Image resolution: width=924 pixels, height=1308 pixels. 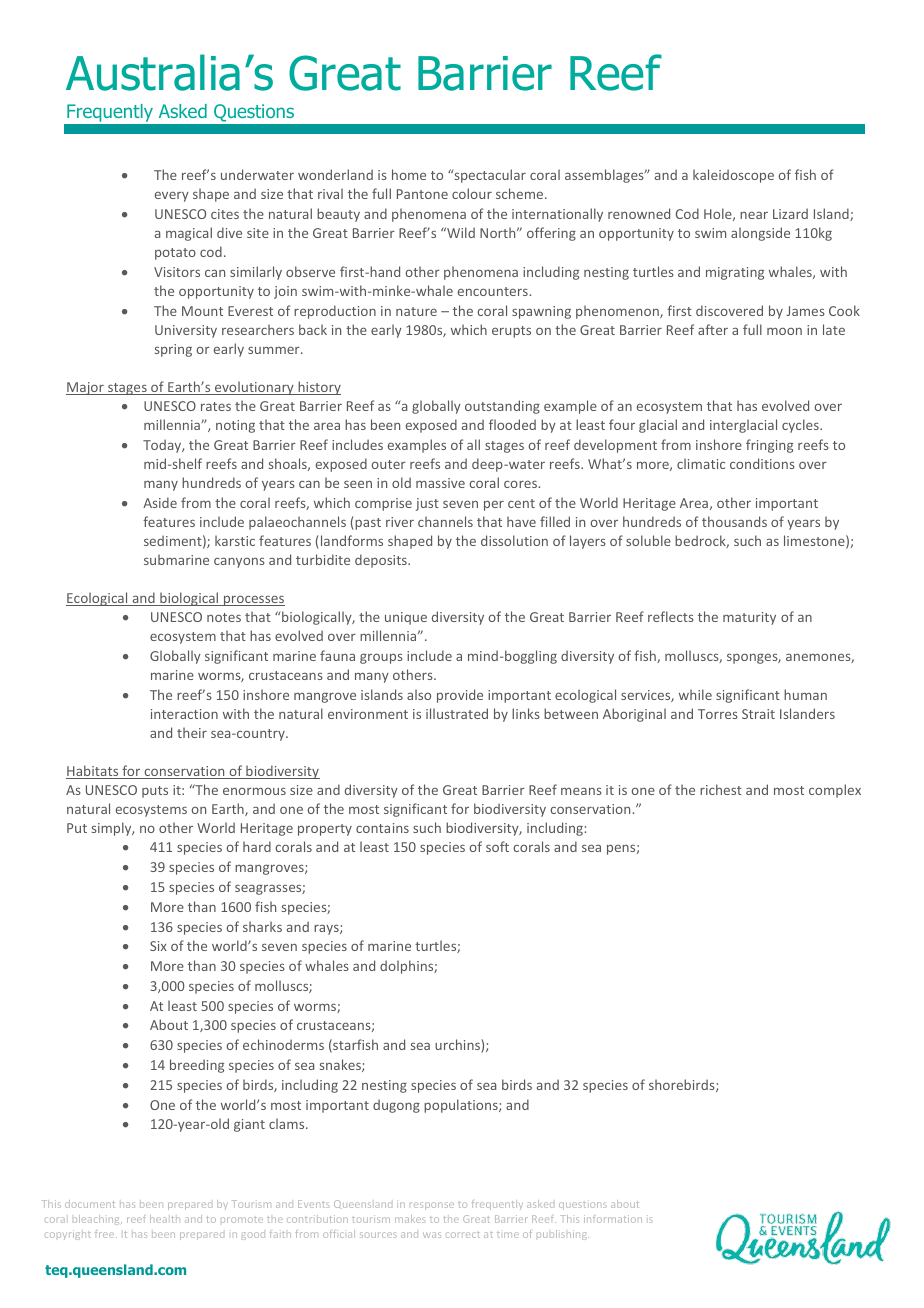 What do you see at coordinates (754, 215) in the screenshot?
I see `near` at bounding box center [754, 215].
